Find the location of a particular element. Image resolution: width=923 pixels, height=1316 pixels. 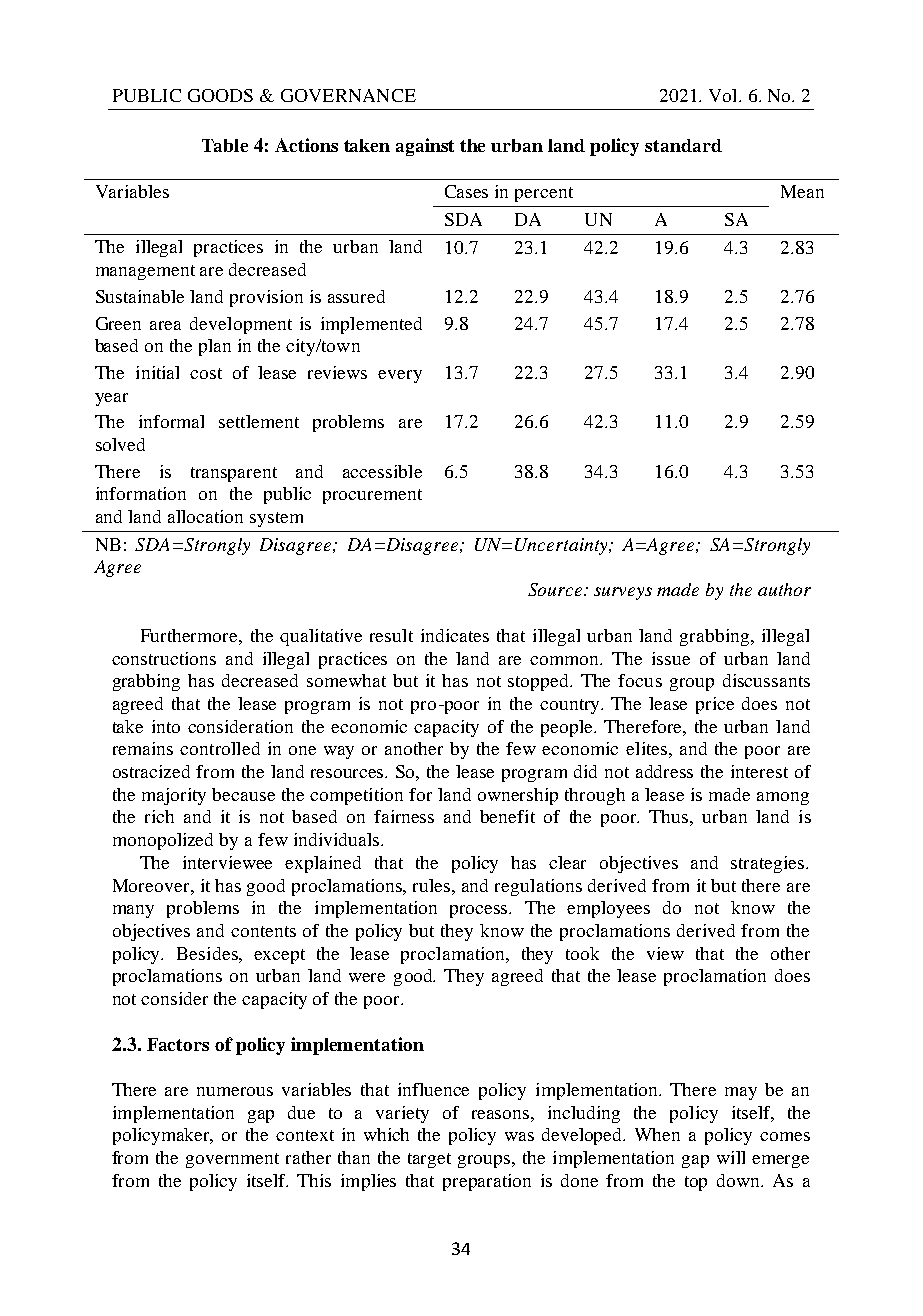

indicates is located at coordinates (455, 635).
